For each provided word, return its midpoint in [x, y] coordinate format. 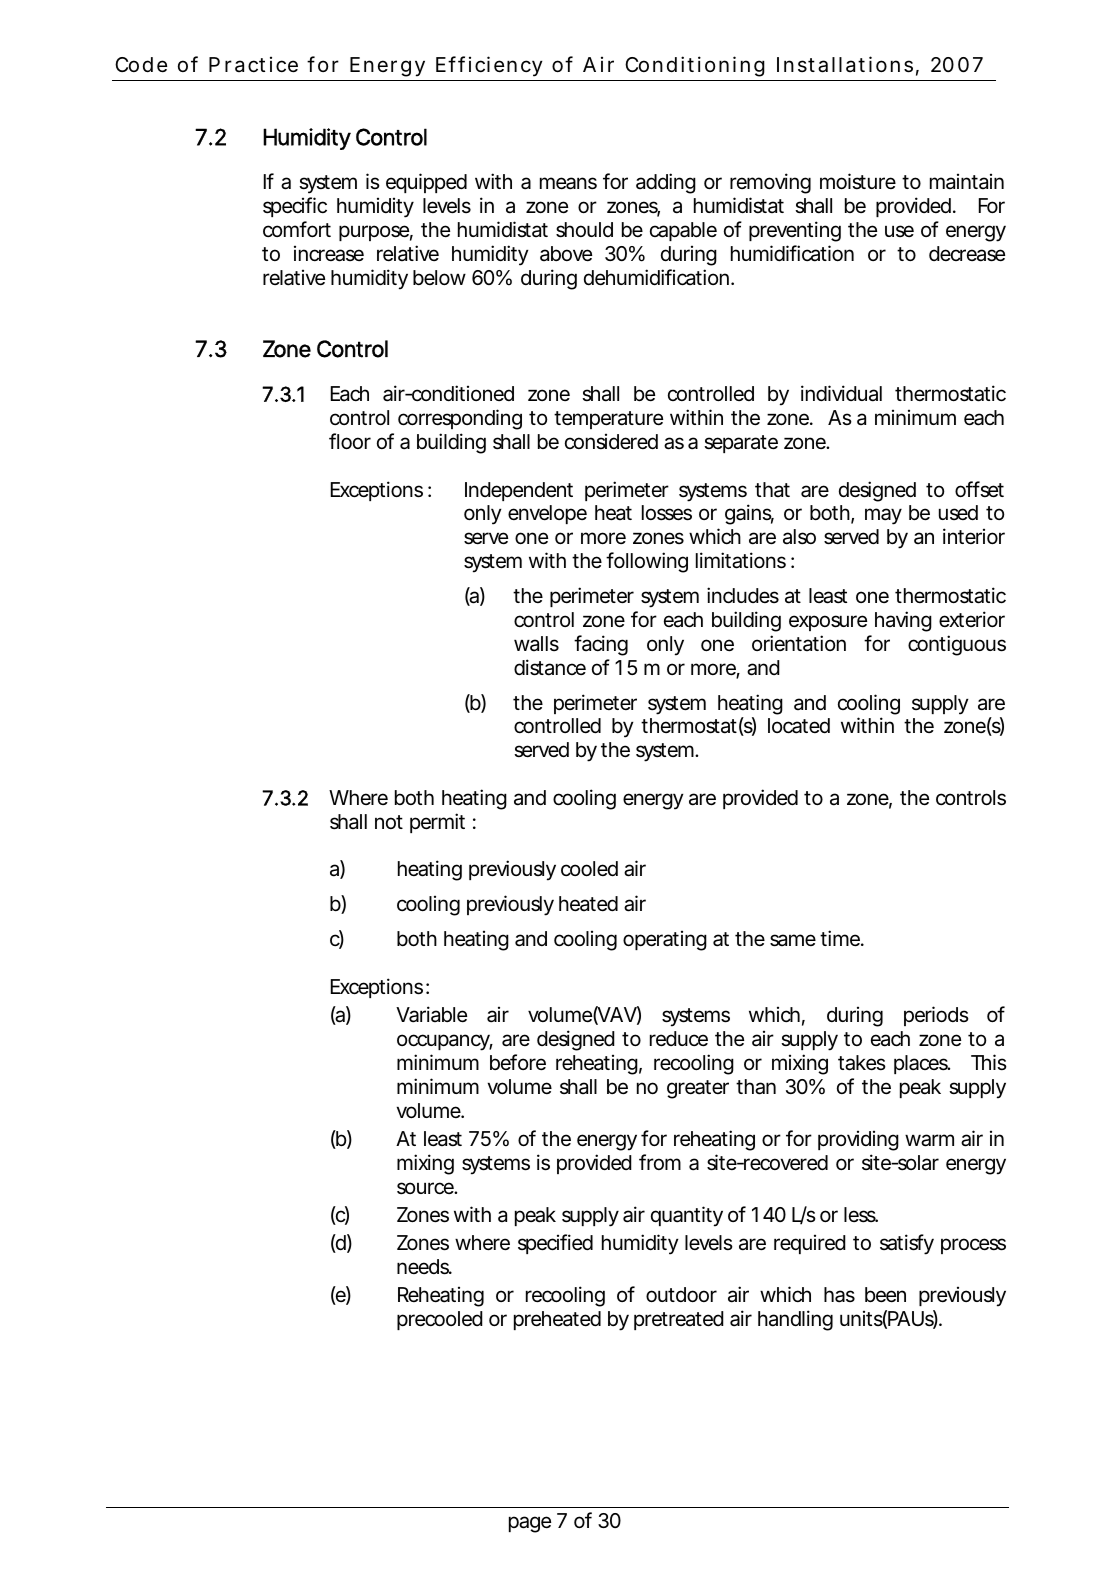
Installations [845, 64]
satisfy [907, 1244]
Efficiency [489, 66]
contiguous [957, 645]
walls [536, 643]
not [389, 822]
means [568, 183]
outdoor [681, 1294]
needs [423, 1267]
